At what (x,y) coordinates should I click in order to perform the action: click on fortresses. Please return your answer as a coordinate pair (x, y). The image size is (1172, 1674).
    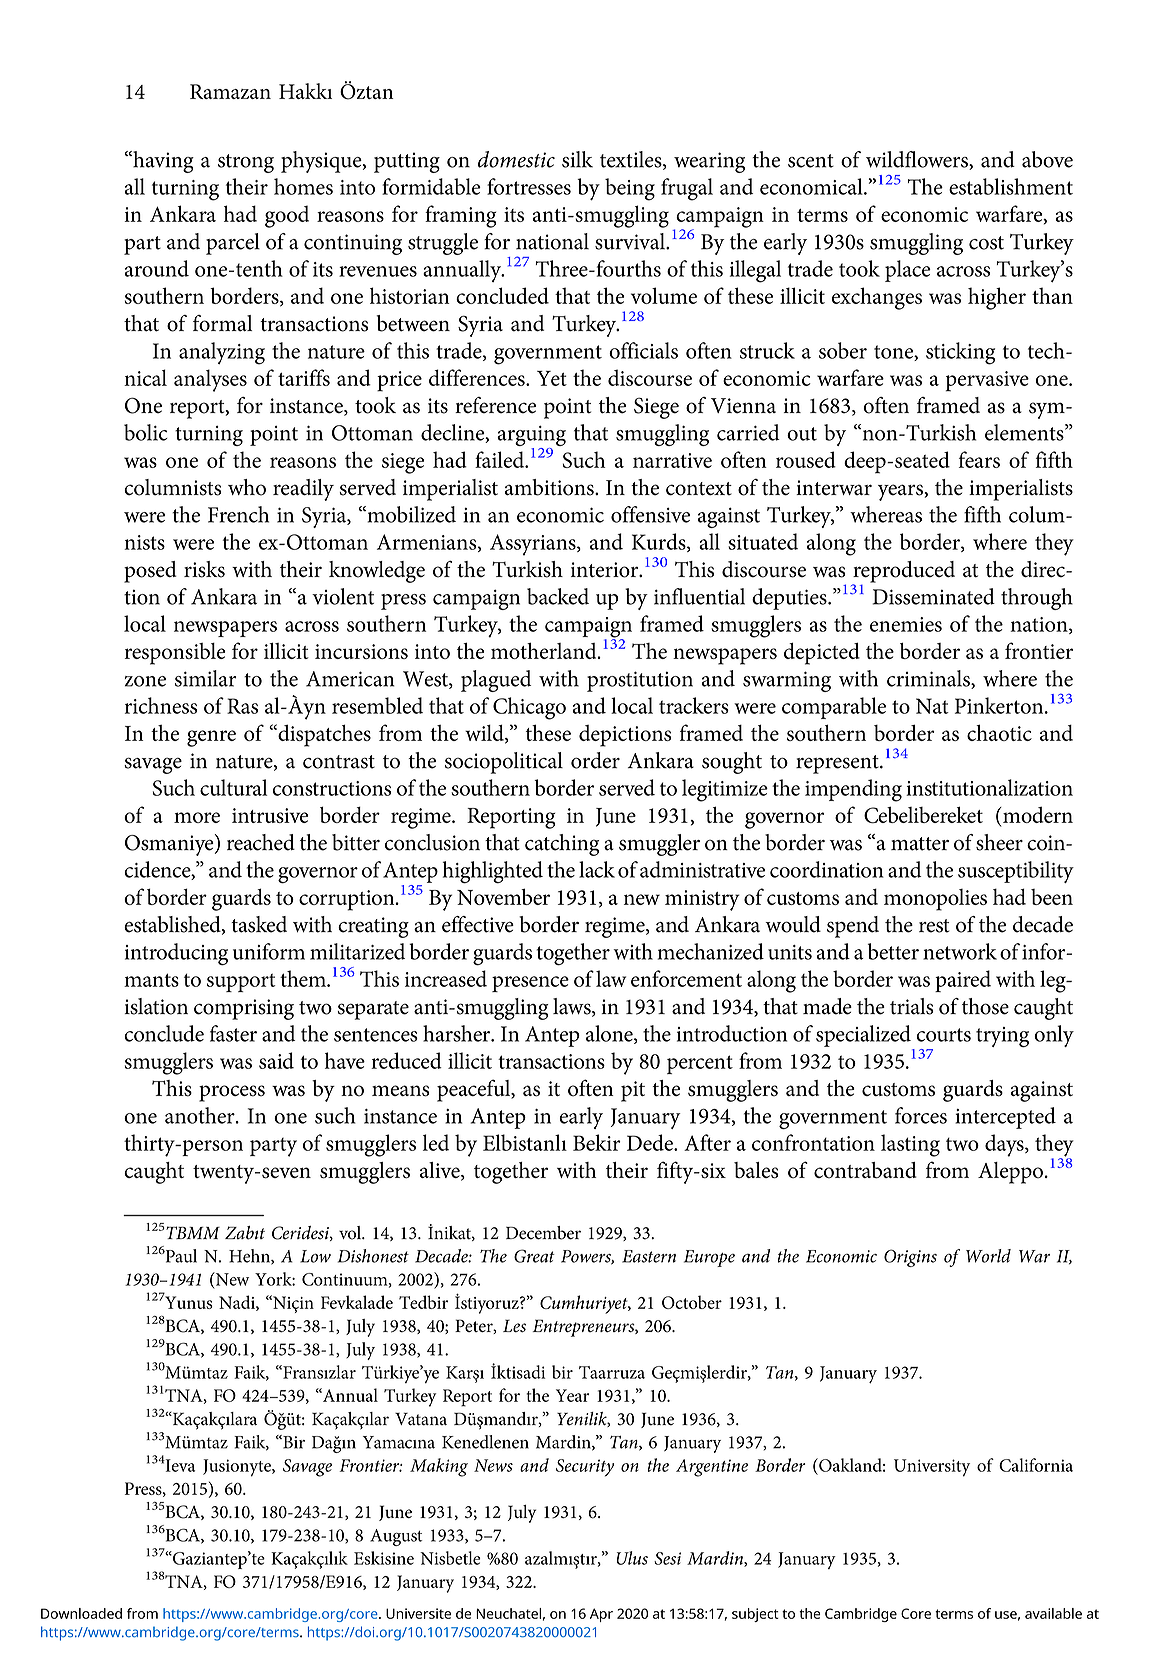
    Looking at the image, I should click on (529, 186).
